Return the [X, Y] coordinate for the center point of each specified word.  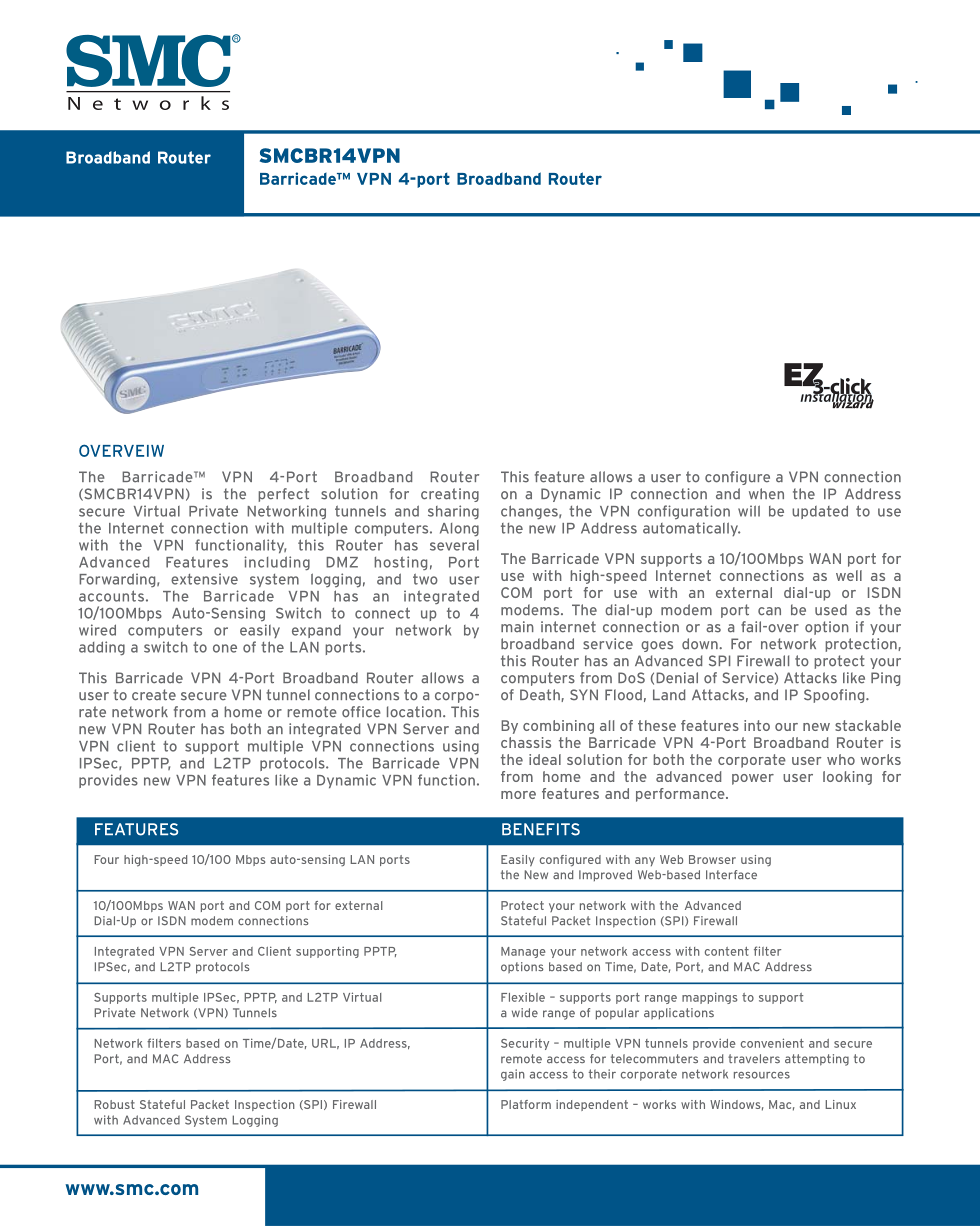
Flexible [523, 997]
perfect [283, 495]
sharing [453, 512]
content [727, 951]
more [518, 795]
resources [762, 1075]
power [753, 779]
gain [513, 1075]
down [701, 644]
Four [106, 859]
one [225, 648]
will [749, 511]
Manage [523, 952]
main [517, 627]
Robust [114, 1104]
